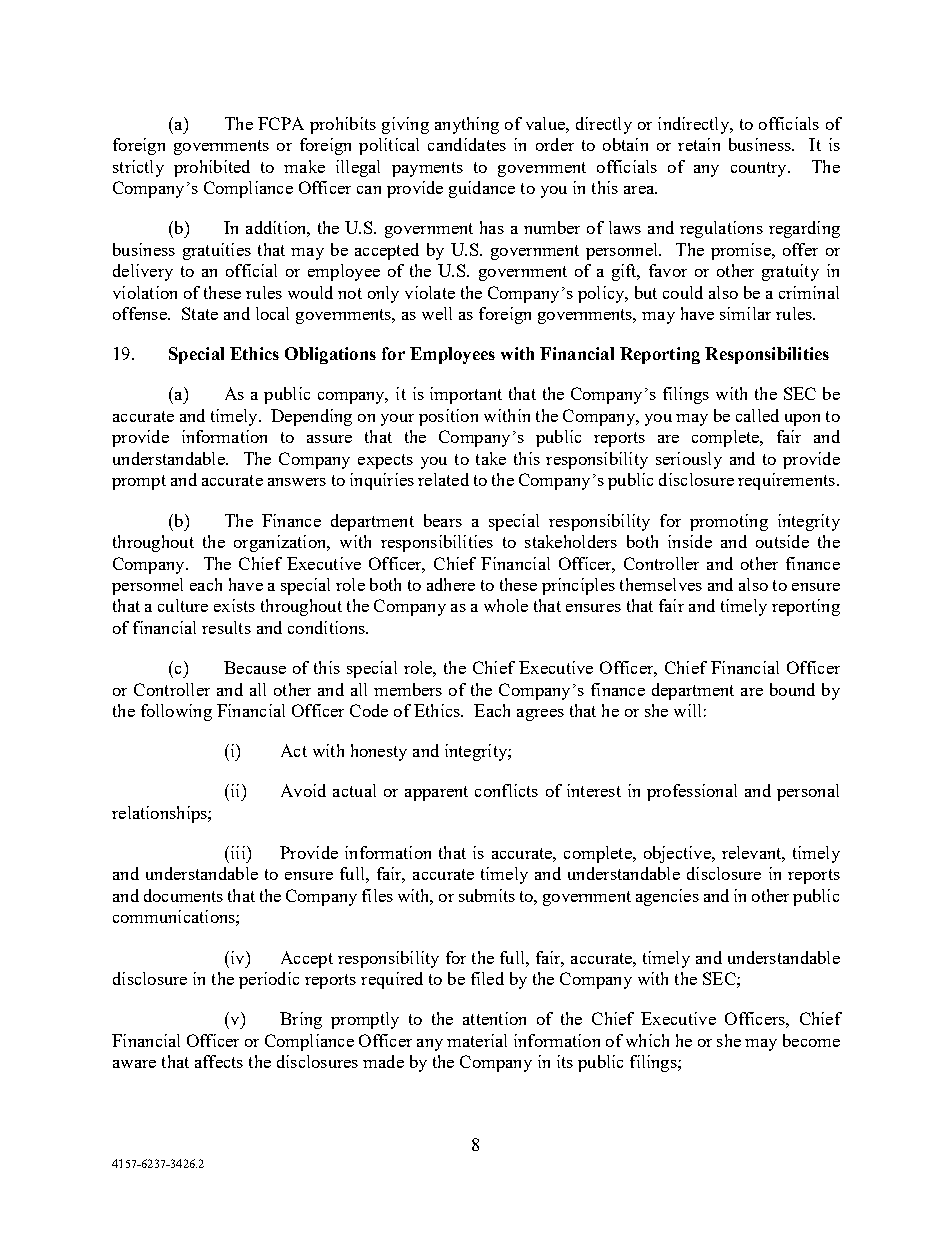 Image resolution: width=952 pixels, height=1233 pixels. What do you see at coordinates (687, 710) in the document?
I see `will` at bounding box center [687, 710].
